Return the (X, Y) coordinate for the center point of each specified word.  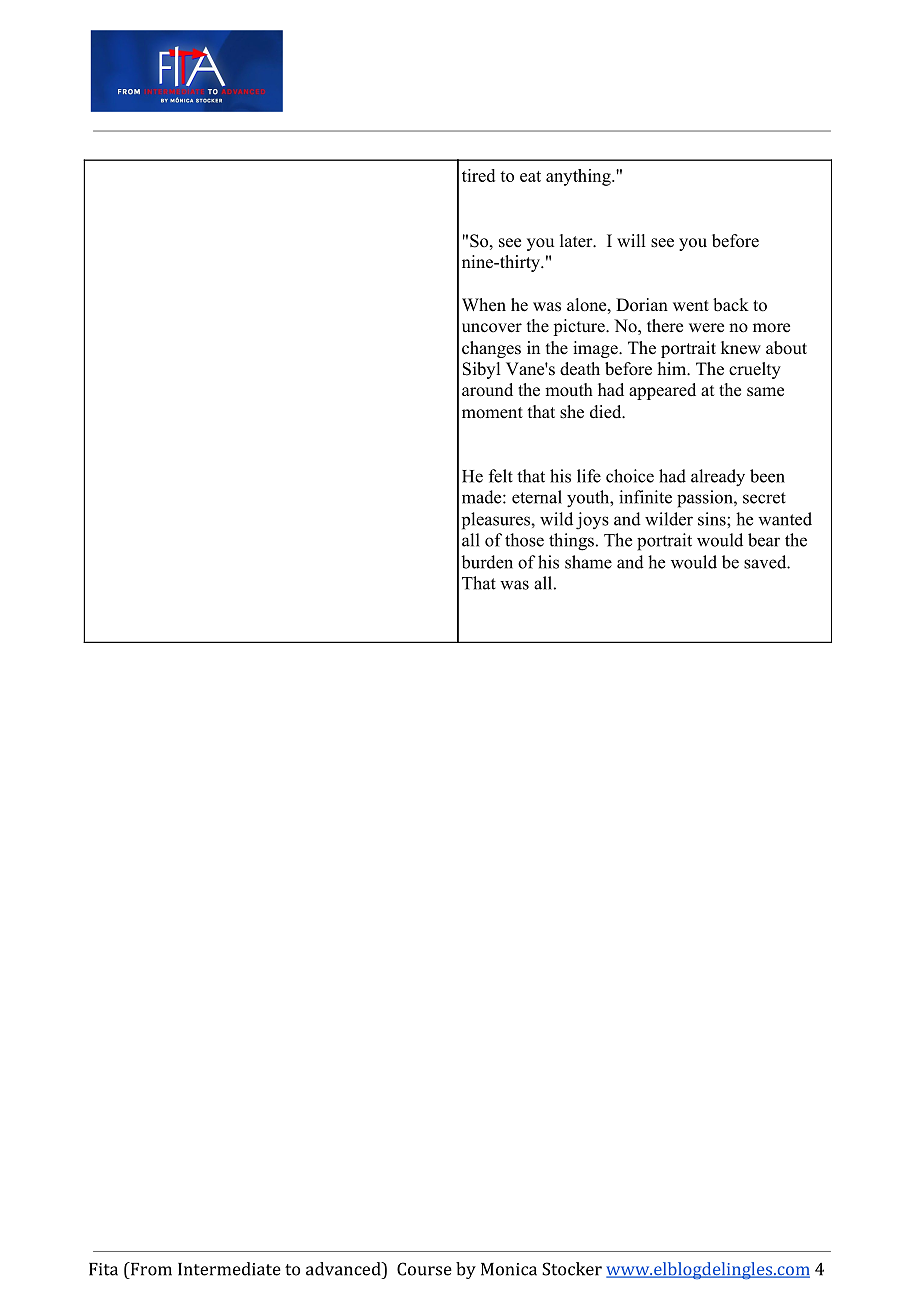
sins (713, 519)
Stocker (572, 1269)
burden (487, 562)
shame (588, 562)
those (524, 540)
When (484, 305)
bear (764, 540)
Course (424, 1269)
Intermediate (229, 1269)
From (150, 1269)
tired (478, 175)
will (631, 240)
